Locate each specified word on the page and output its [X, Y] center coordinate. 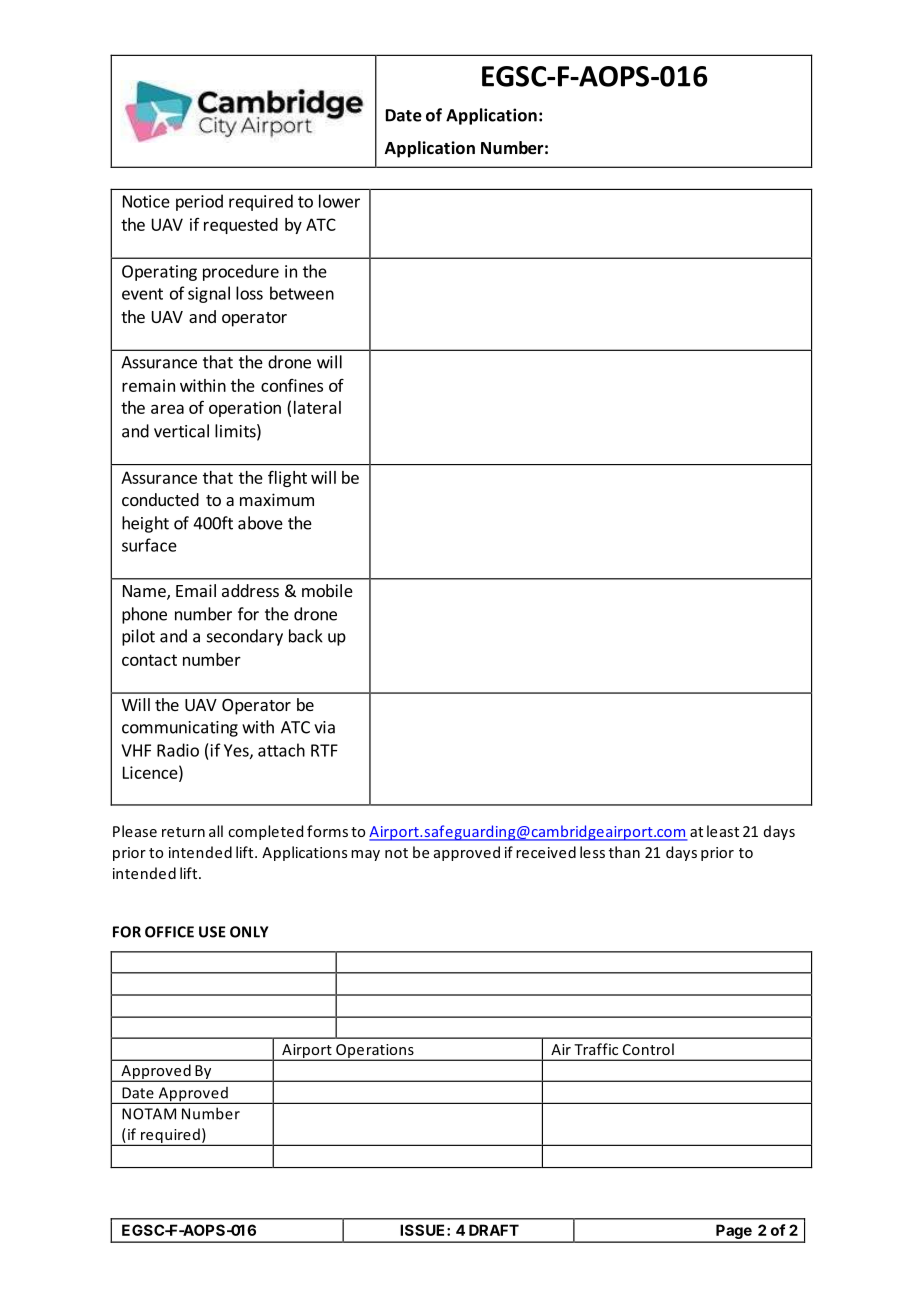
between [302, 293]
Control [648, 1049]
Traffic [596, 1049]
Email [196, 590]
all [216, 831]
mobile [327, 590]
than [624, 852]
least [723, 831]
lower [339, 201]
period [199, 202]
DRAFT [494, 1230]
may [365, 855]
